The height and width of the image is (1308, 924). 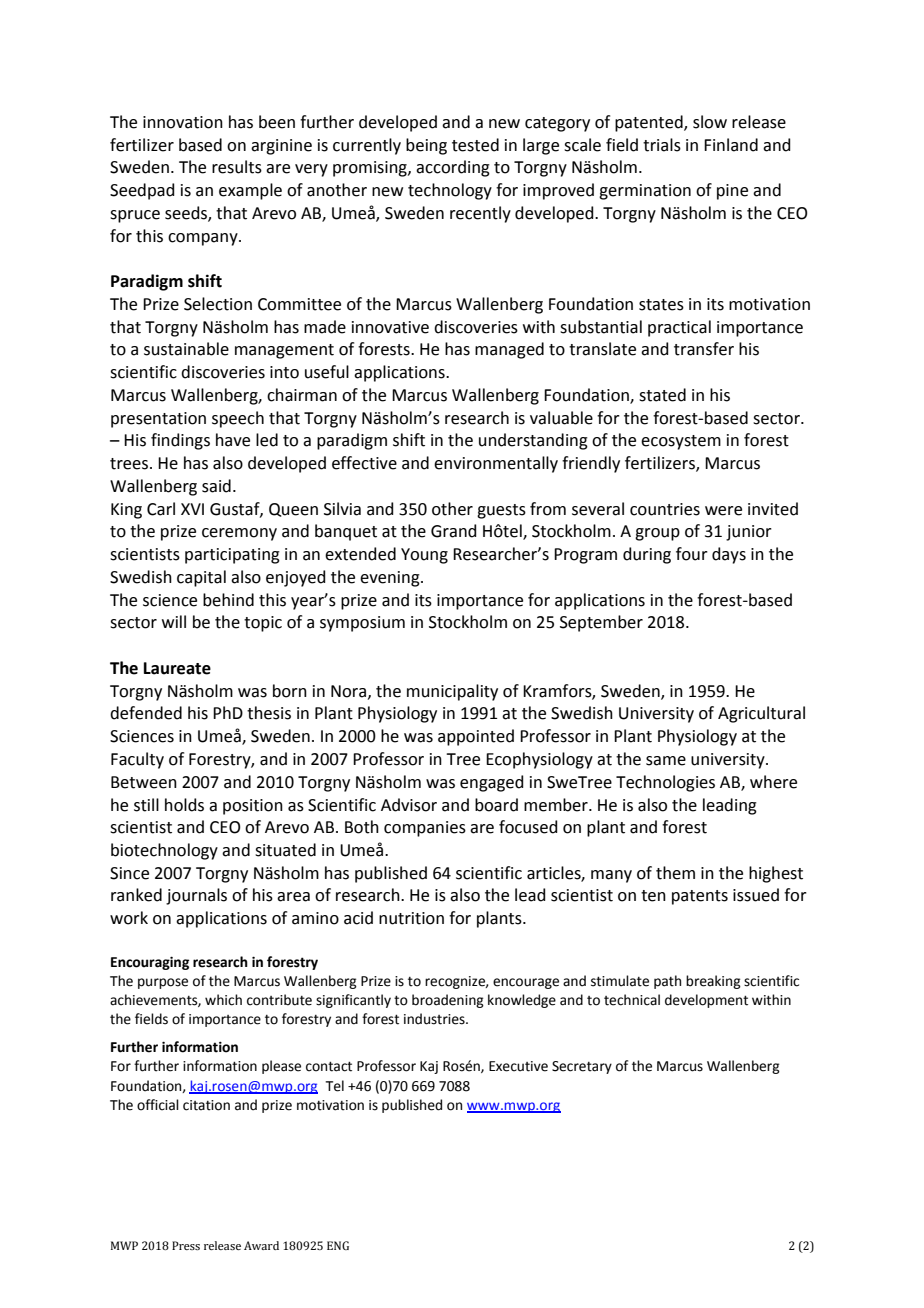 I want to click on Agricultural, so click(x=761, y=714).
